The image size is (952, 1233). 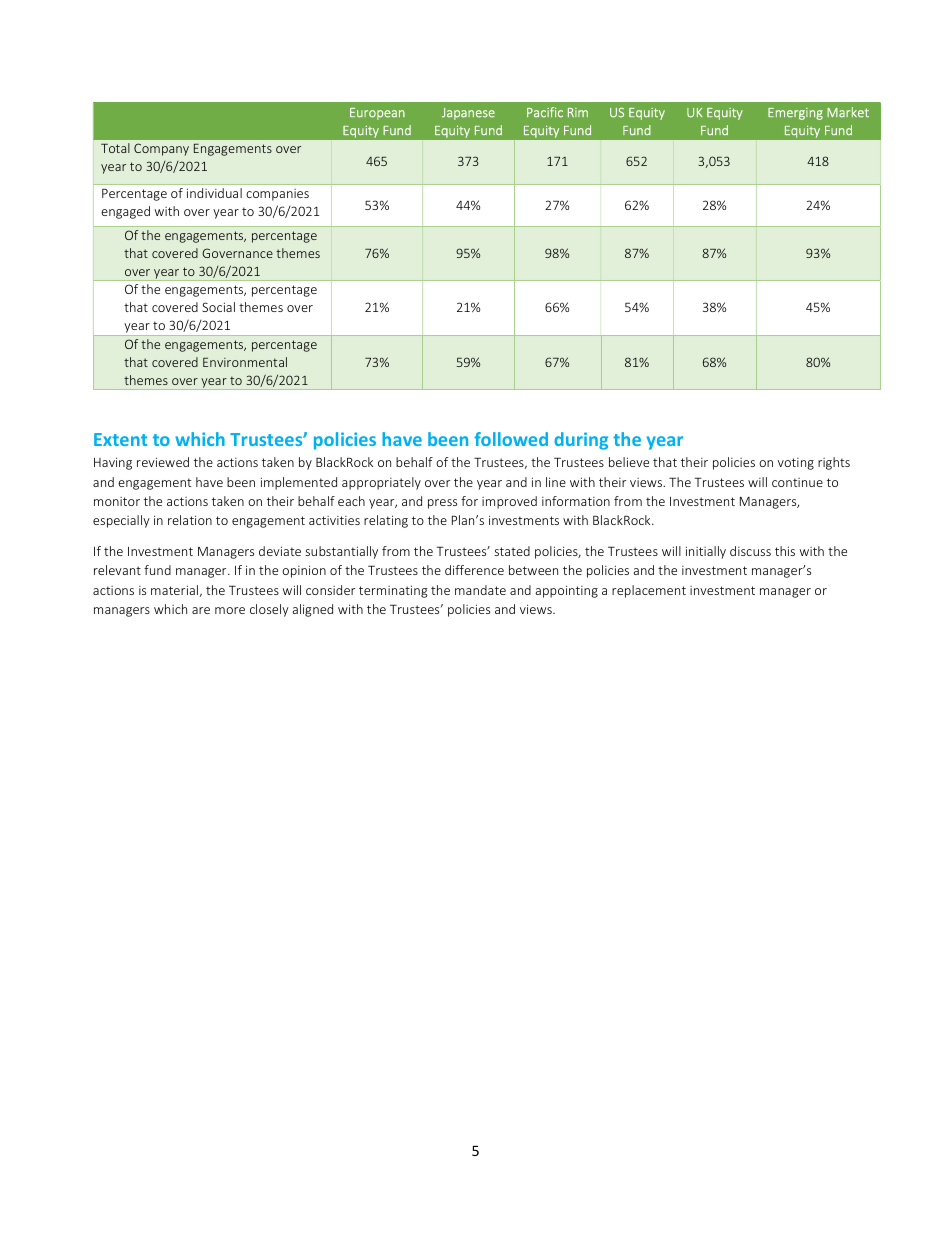 What do you see at coordinates (795, 114) in the document?
I see `Emerging` at bounding box center [795, 114].
